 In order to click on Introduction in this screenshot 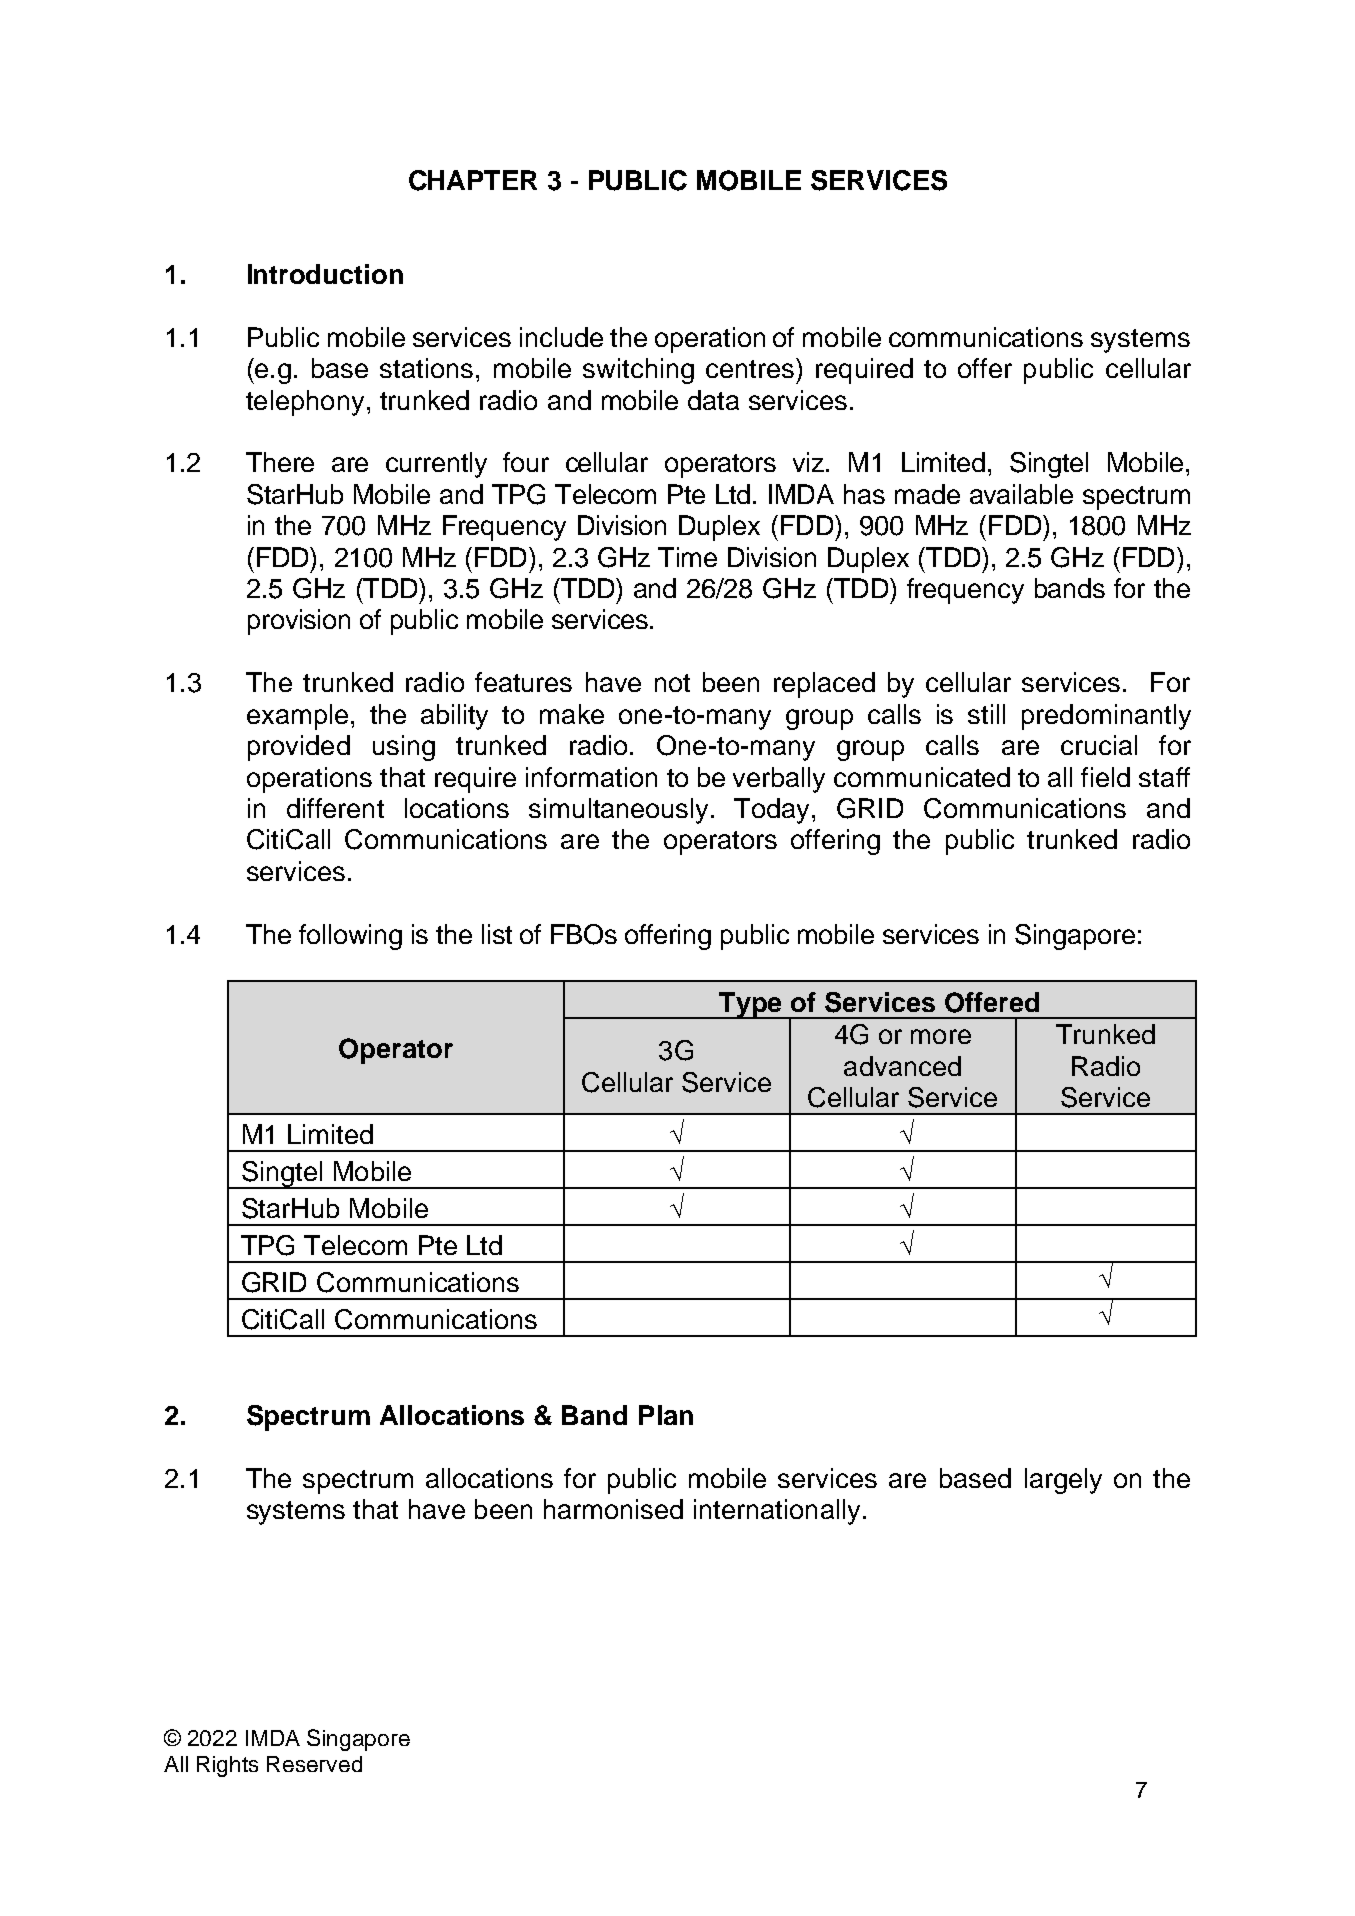, I will do `click(325, 274)`.
